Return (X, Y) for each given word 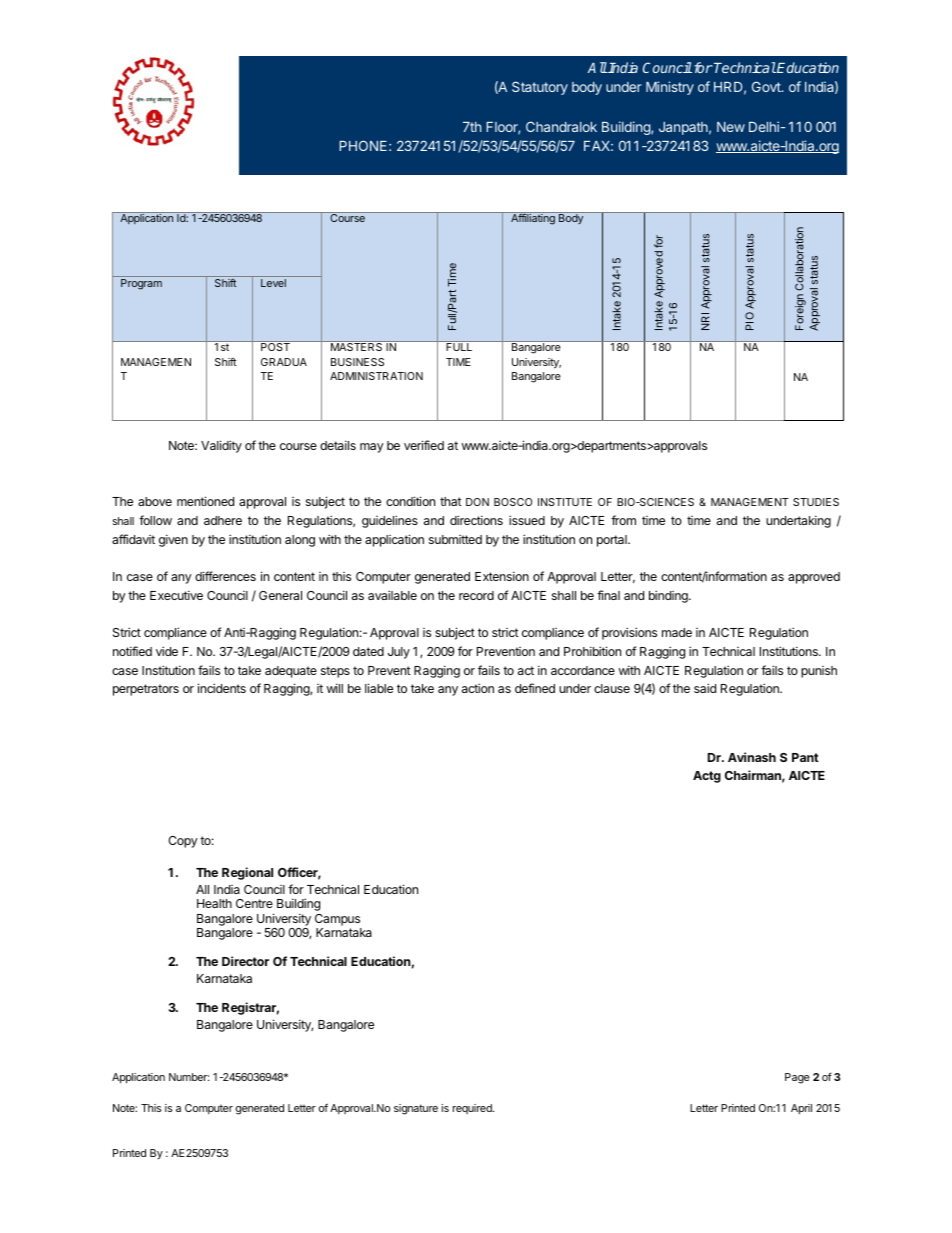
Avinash (752, 757)
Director (245, 961)
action (478, 688)
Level (273, 283)
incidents (222, 688)
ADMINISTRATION (376, 376)
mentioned (205, 501)
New (731, 127)
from (623, 520)
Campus (337, 920)
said (705, 688)
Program (141, 284)
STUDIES (816, 502)
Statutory (540, 88)
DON (477, 502)
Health (214, 903)
